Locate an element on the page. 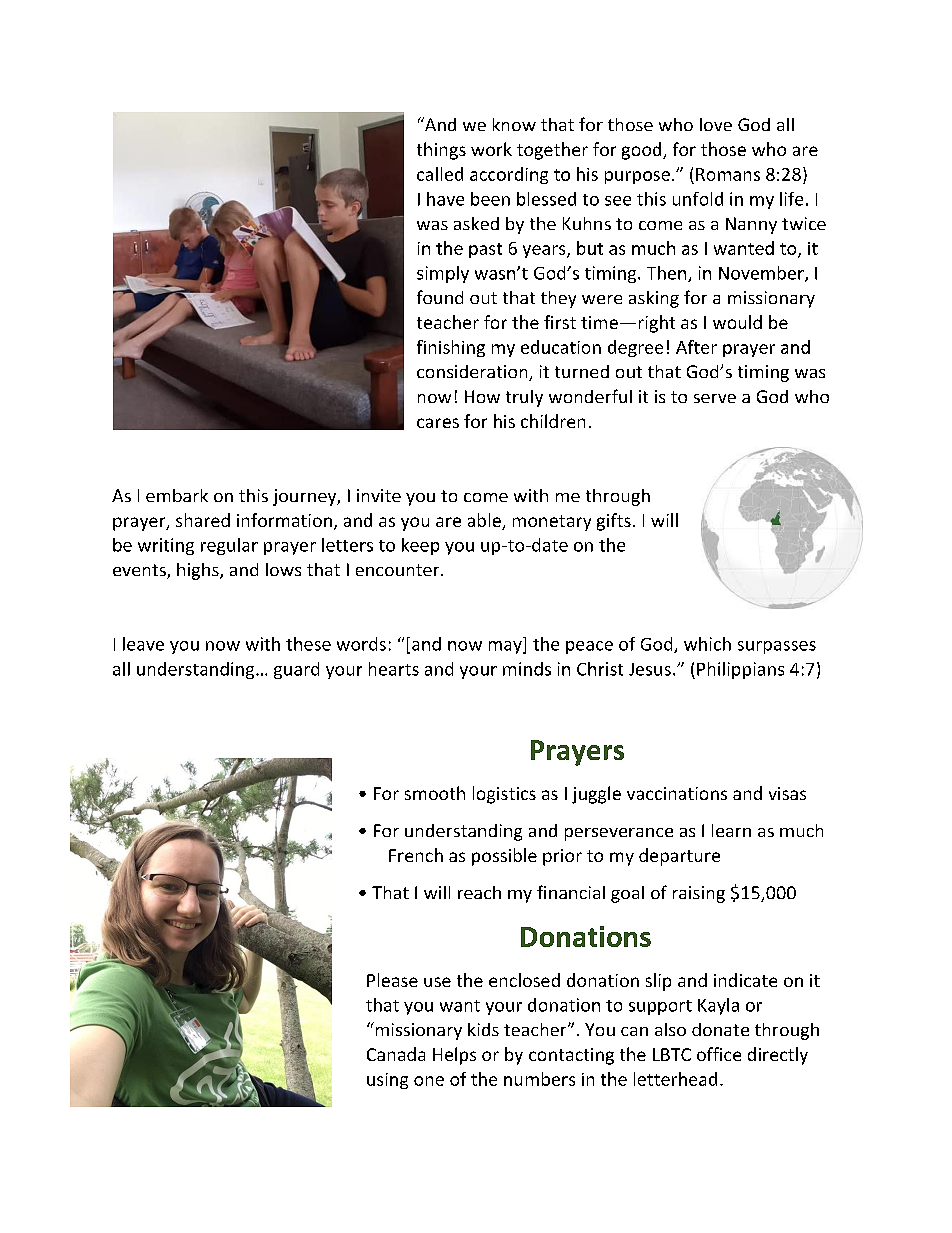 This page has width=952, height=1233. French is located at coordinates (416, 855).
